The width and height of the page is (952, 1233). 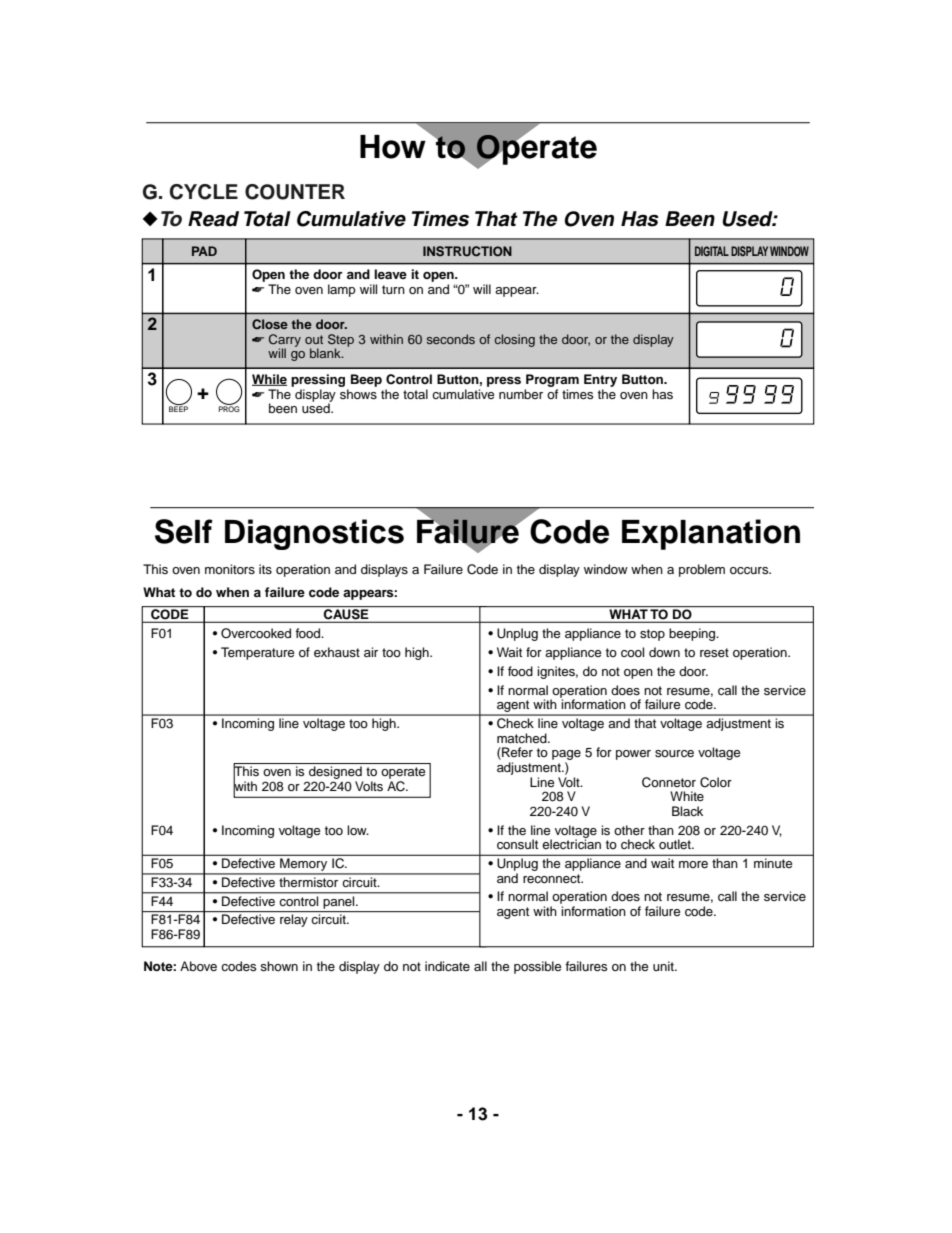 What do you see at coordinates (711, 534) in the page?
I see `Explanation` at bounding box center [711, 534].
